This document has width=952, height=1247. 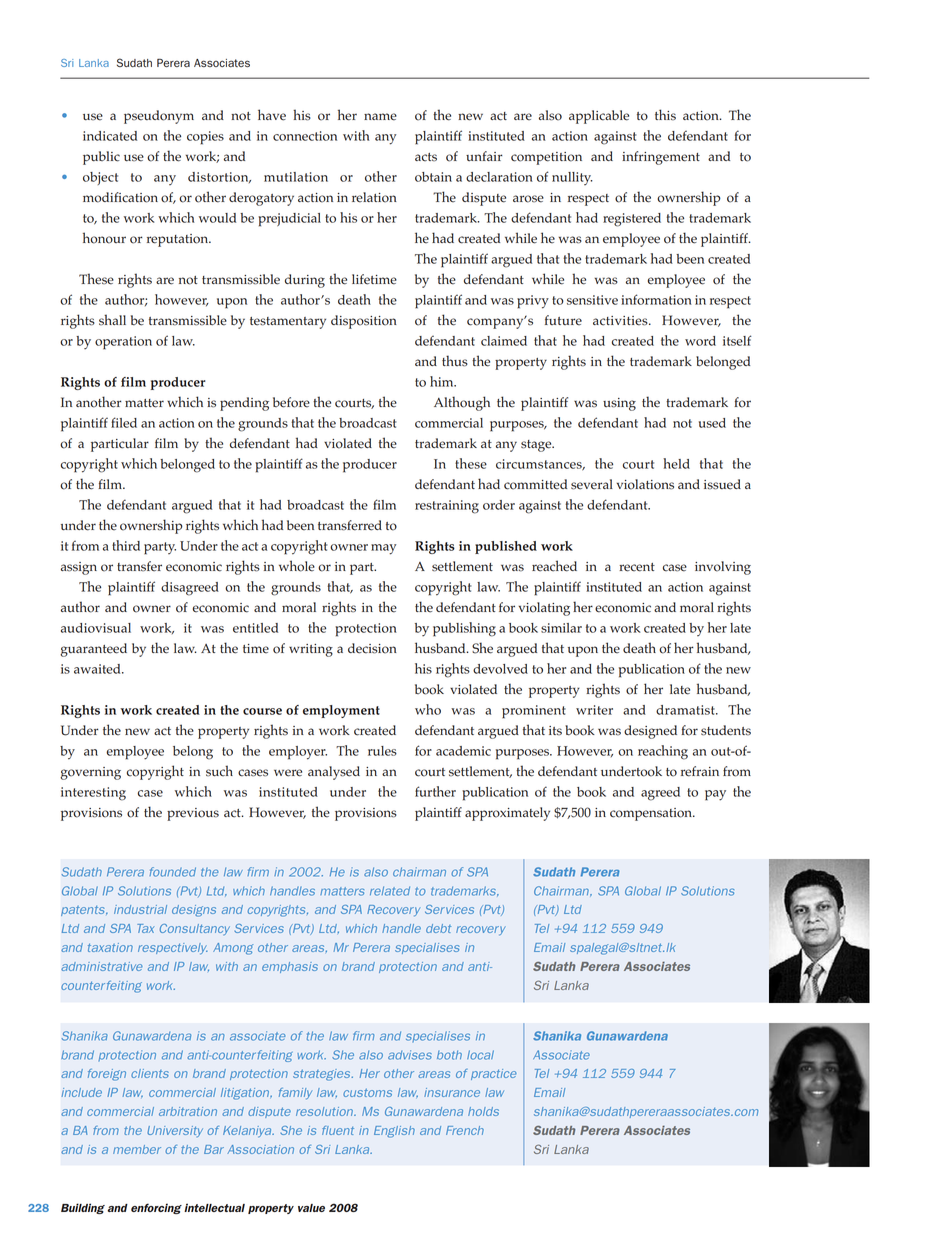 What do you see at coordinates (676, 463) in the document?
I see `held` at bounding box center [676, 463].
